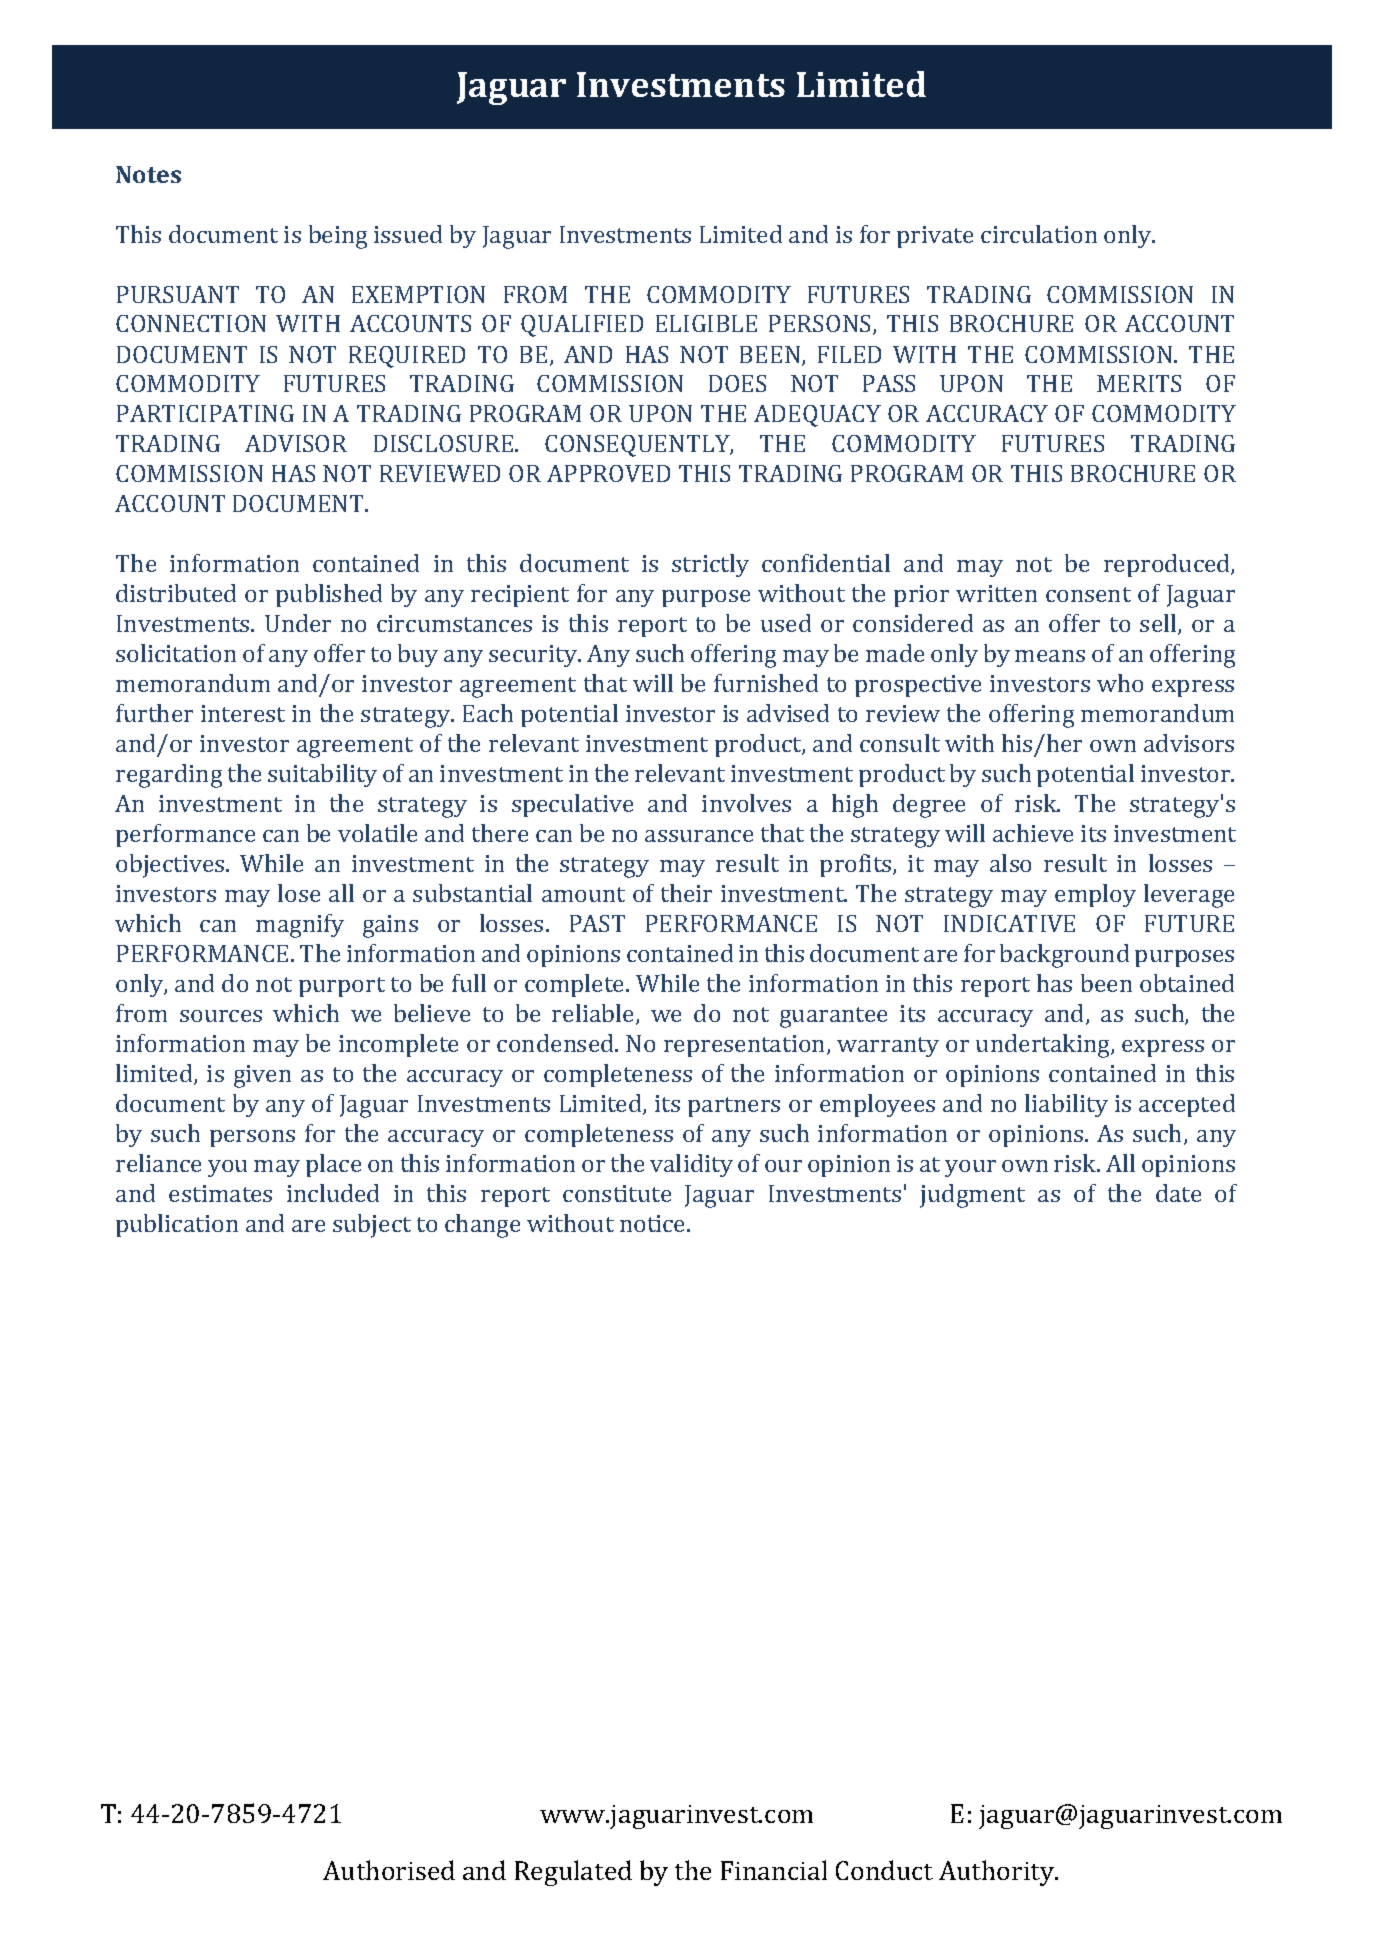 This screenshot has height=1958, width=1384. Describe the element at coordinates (221, 1016) in the screenshot. I see `sources` at that location.
